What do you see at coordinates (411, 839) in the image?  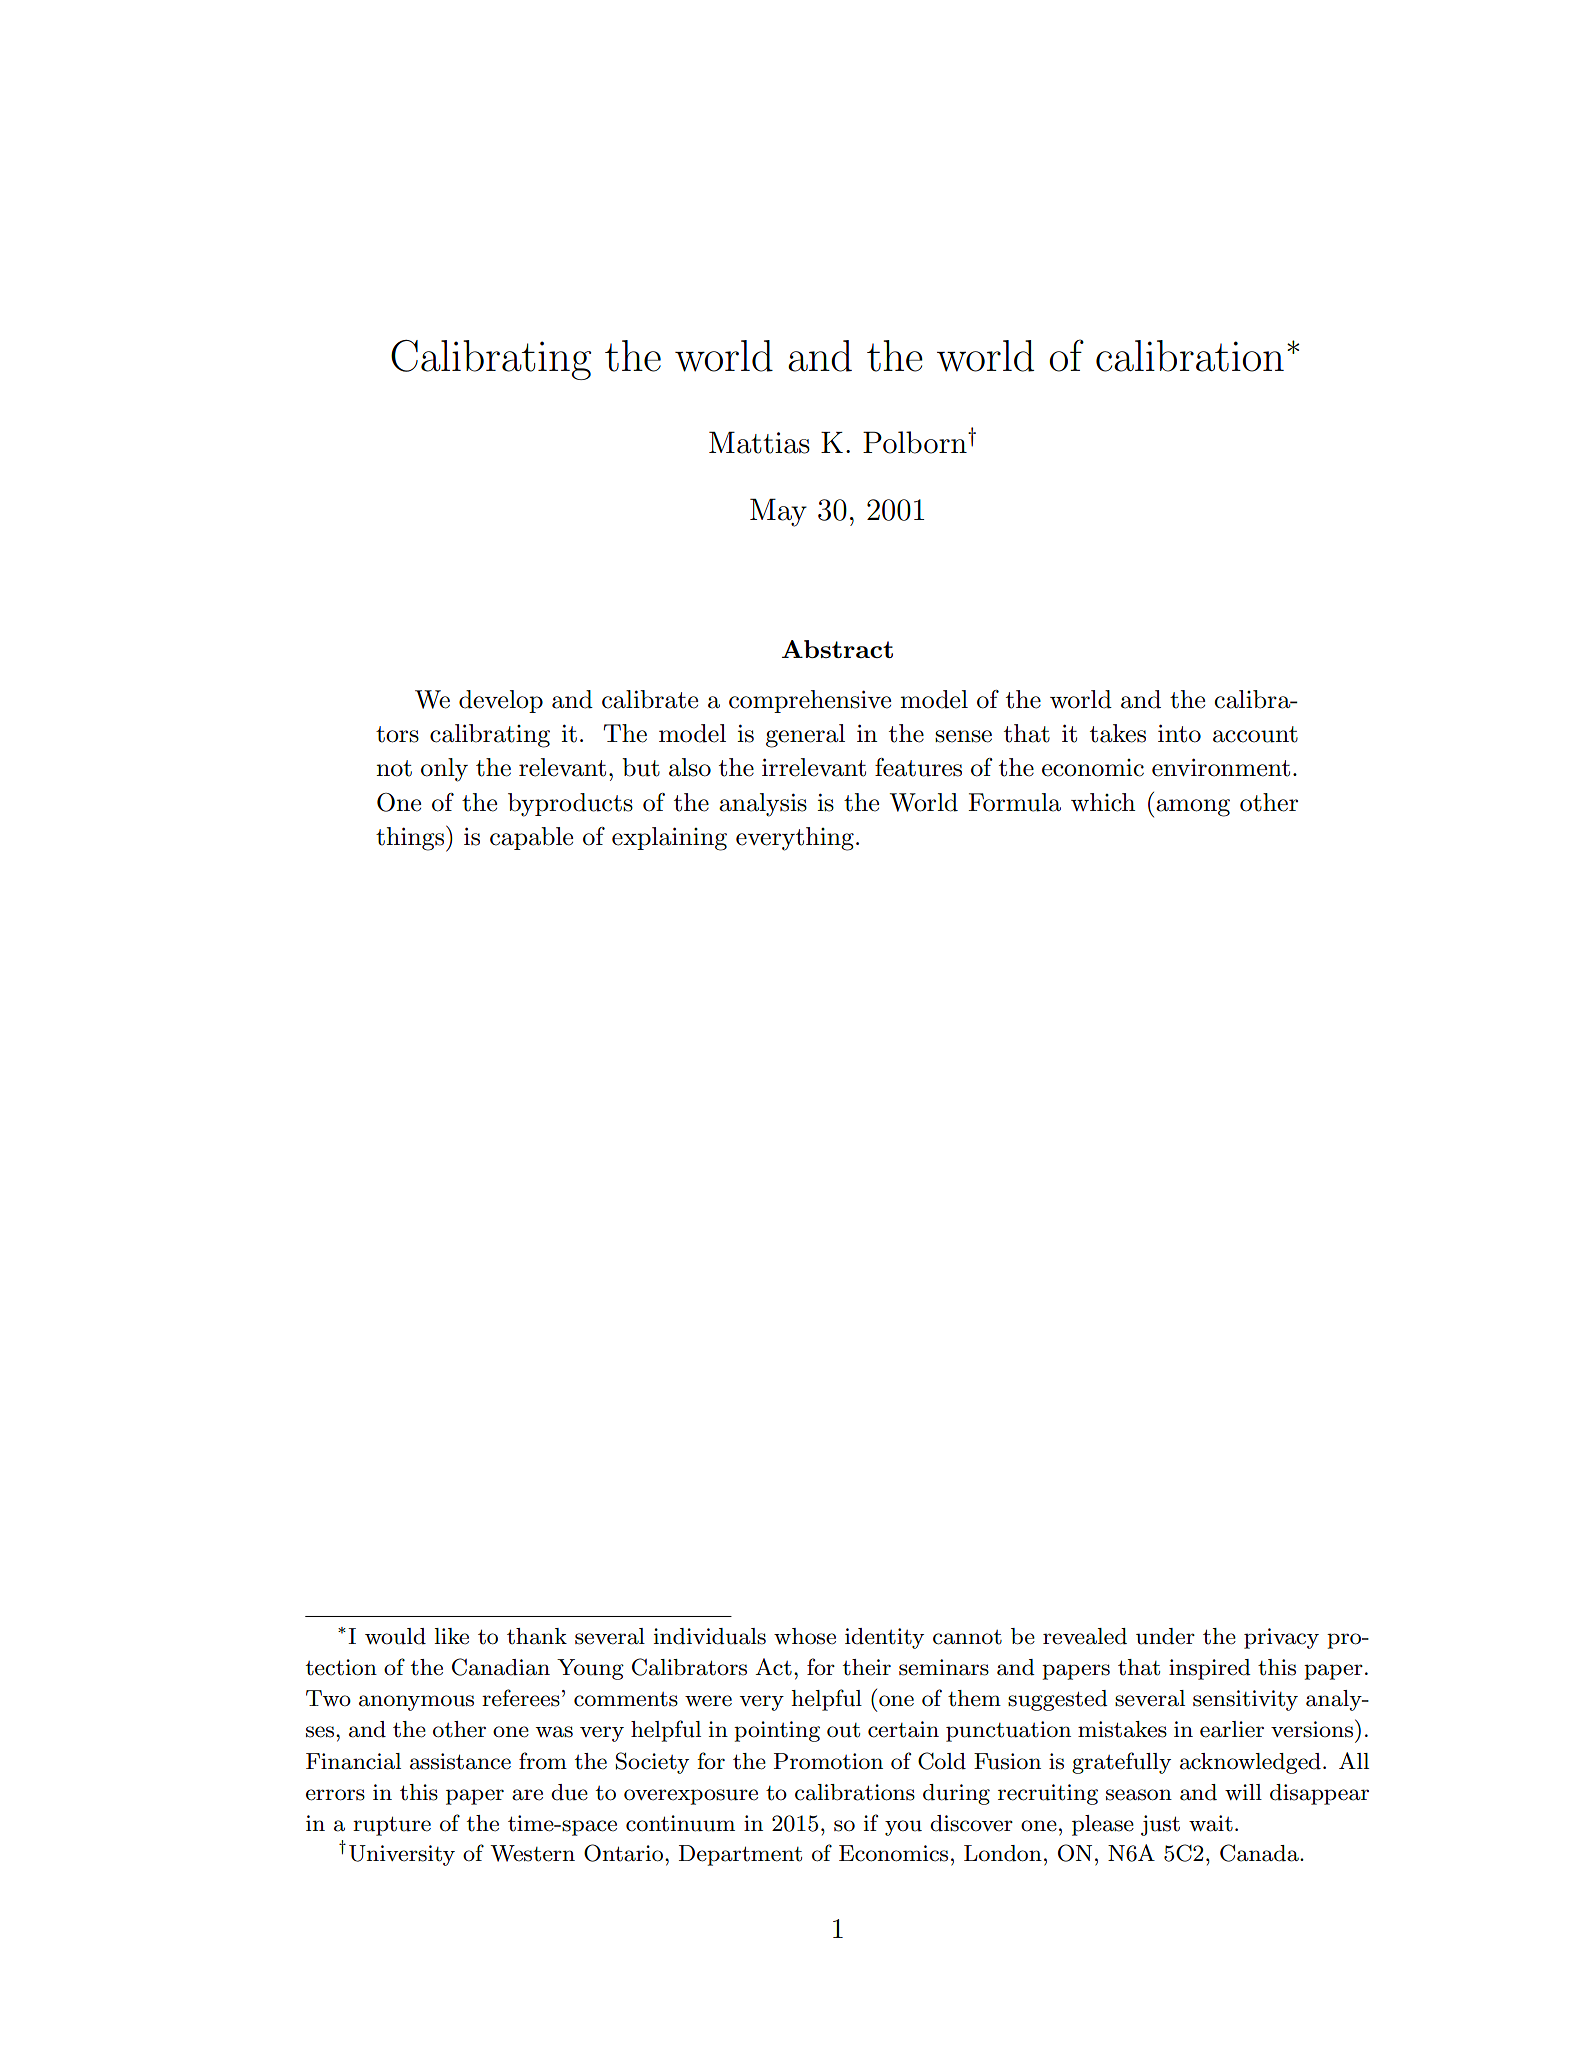 I see `things` at bounding box center [411, 839].
